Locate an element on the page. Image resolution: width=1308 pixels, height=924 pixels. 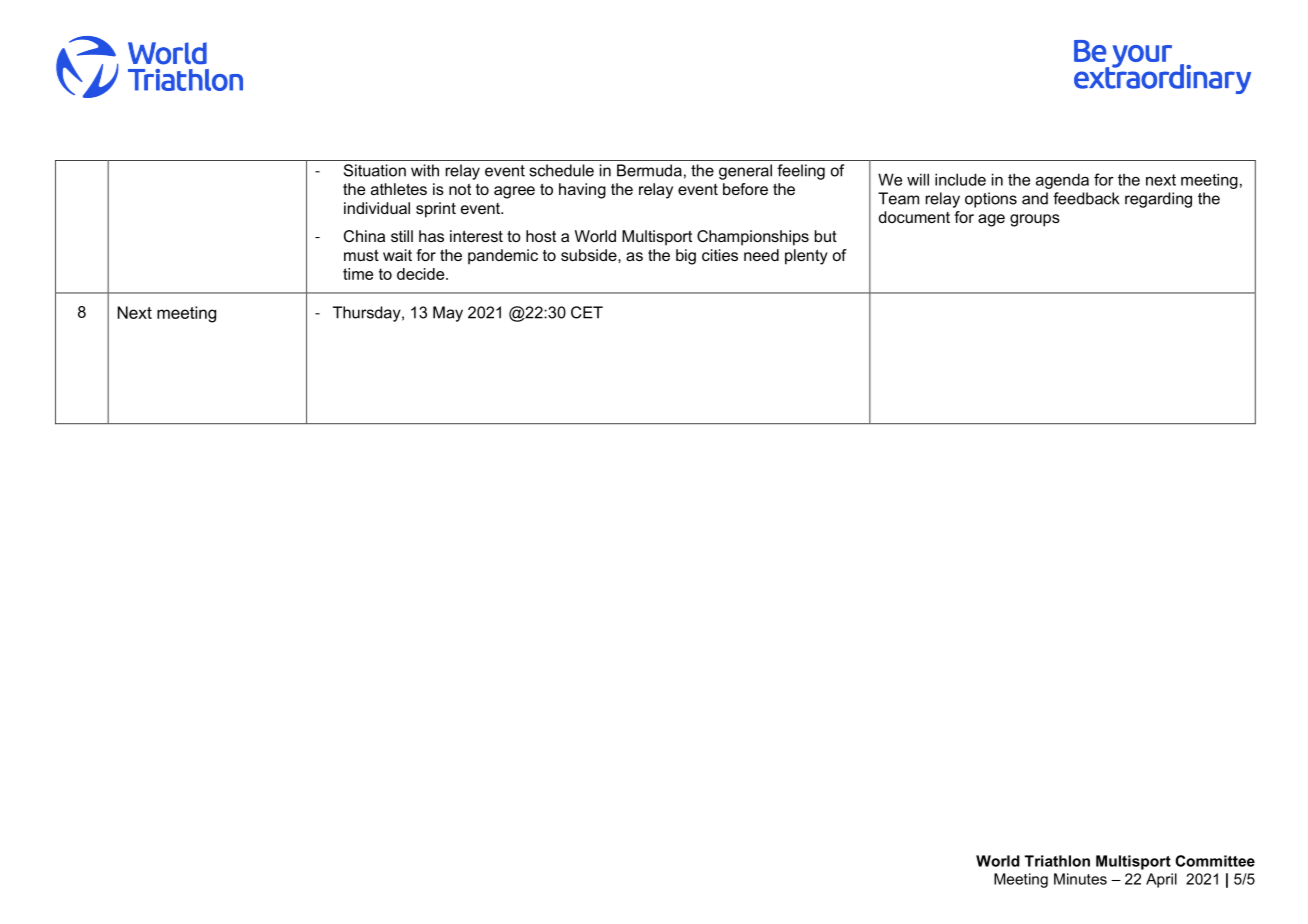
Minutes is located at coordinates (1080, 879).
